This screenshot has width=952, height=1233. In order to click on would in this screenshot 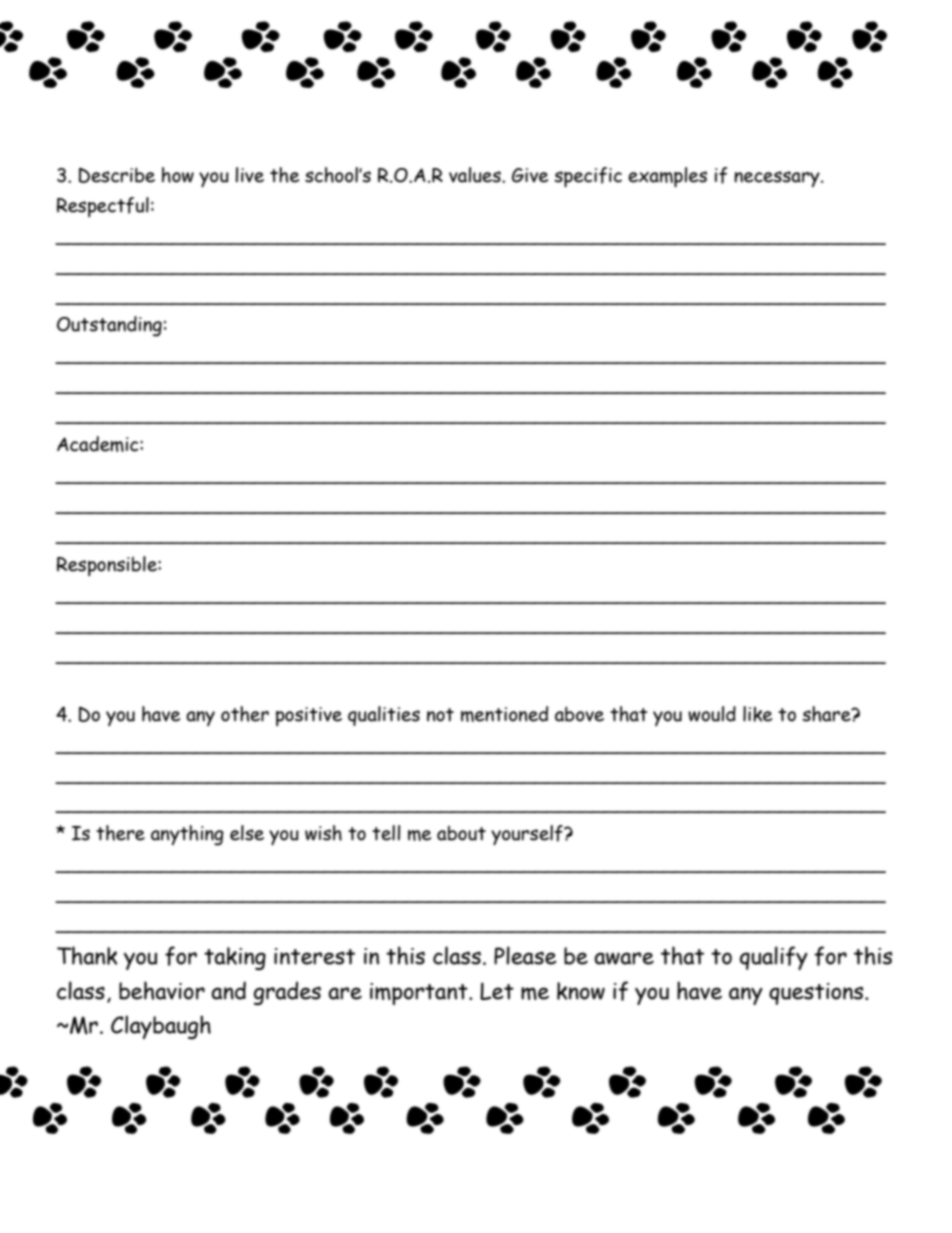, I will do `click(712, 714)`.
